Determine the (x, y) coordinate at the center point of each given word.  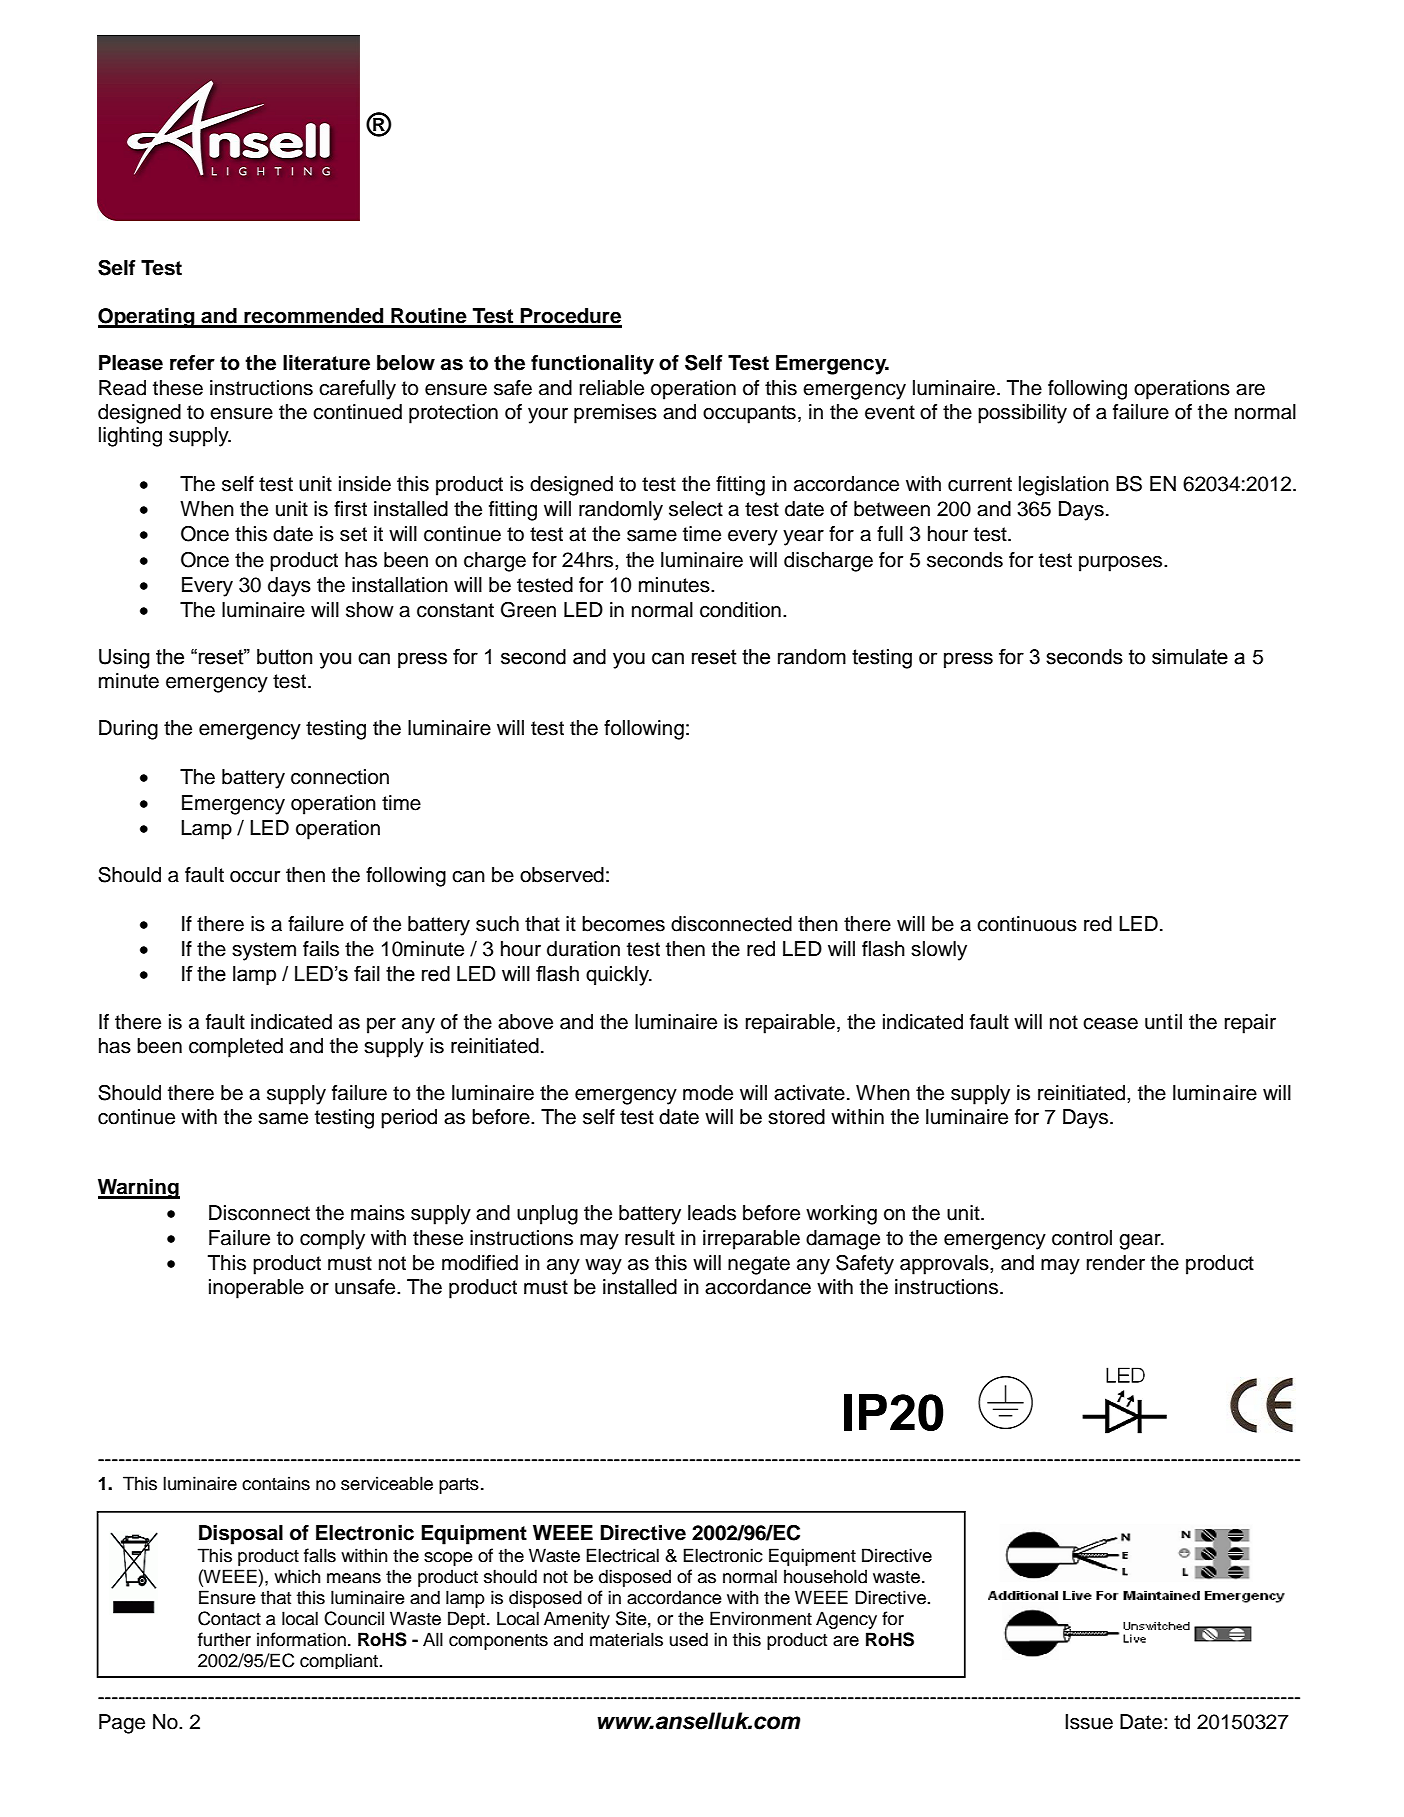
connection (340, 777)
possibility (1022, 414)
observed (562, 875)
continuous (1027, 924)
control (1082, 1238)
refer (192, 363)
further (224, 1639)
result (650, 1238)
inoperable (256, 1289)
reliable (611, 388)
